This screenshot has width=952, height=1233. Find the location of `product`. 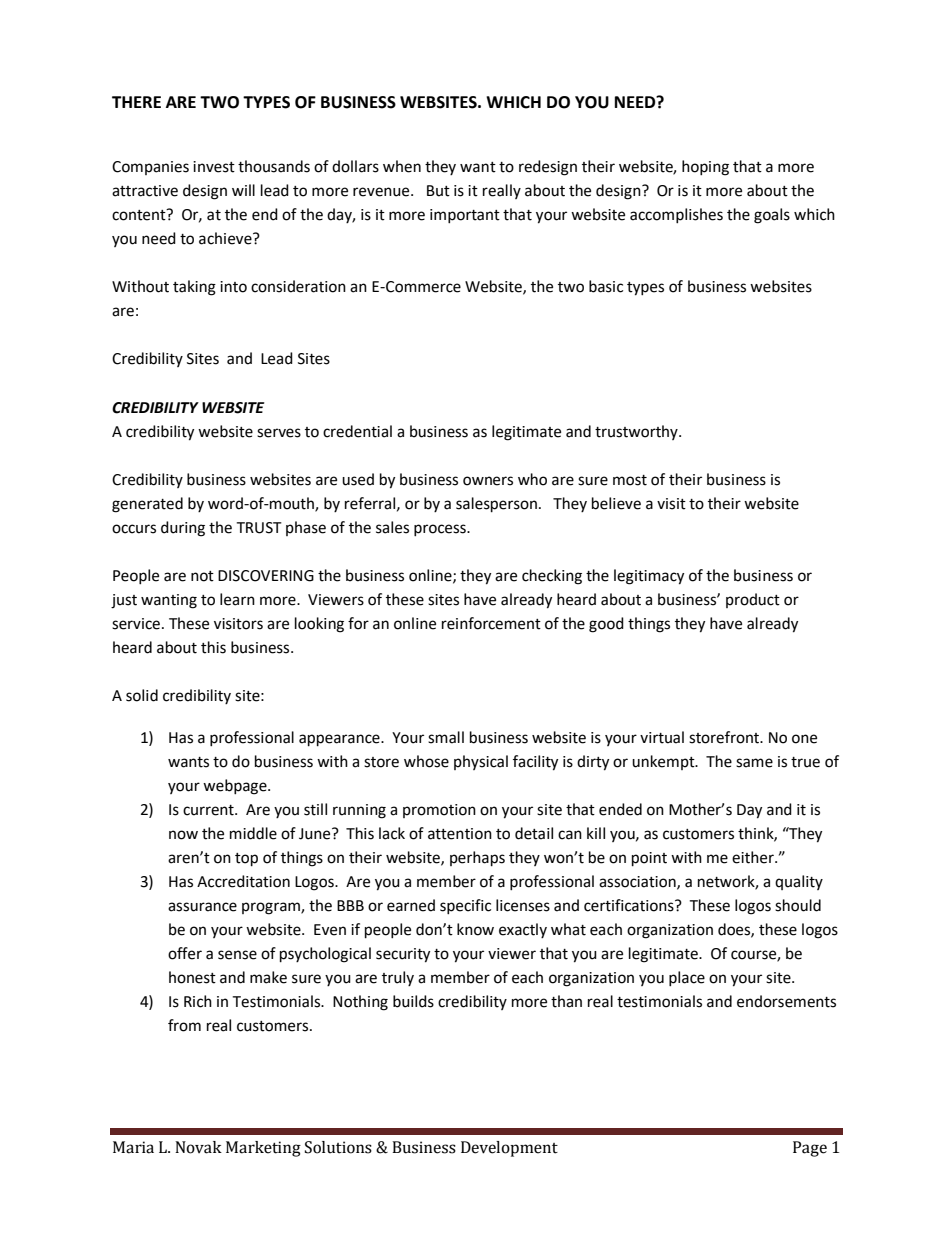

product is located at coordinates (753, 600).
